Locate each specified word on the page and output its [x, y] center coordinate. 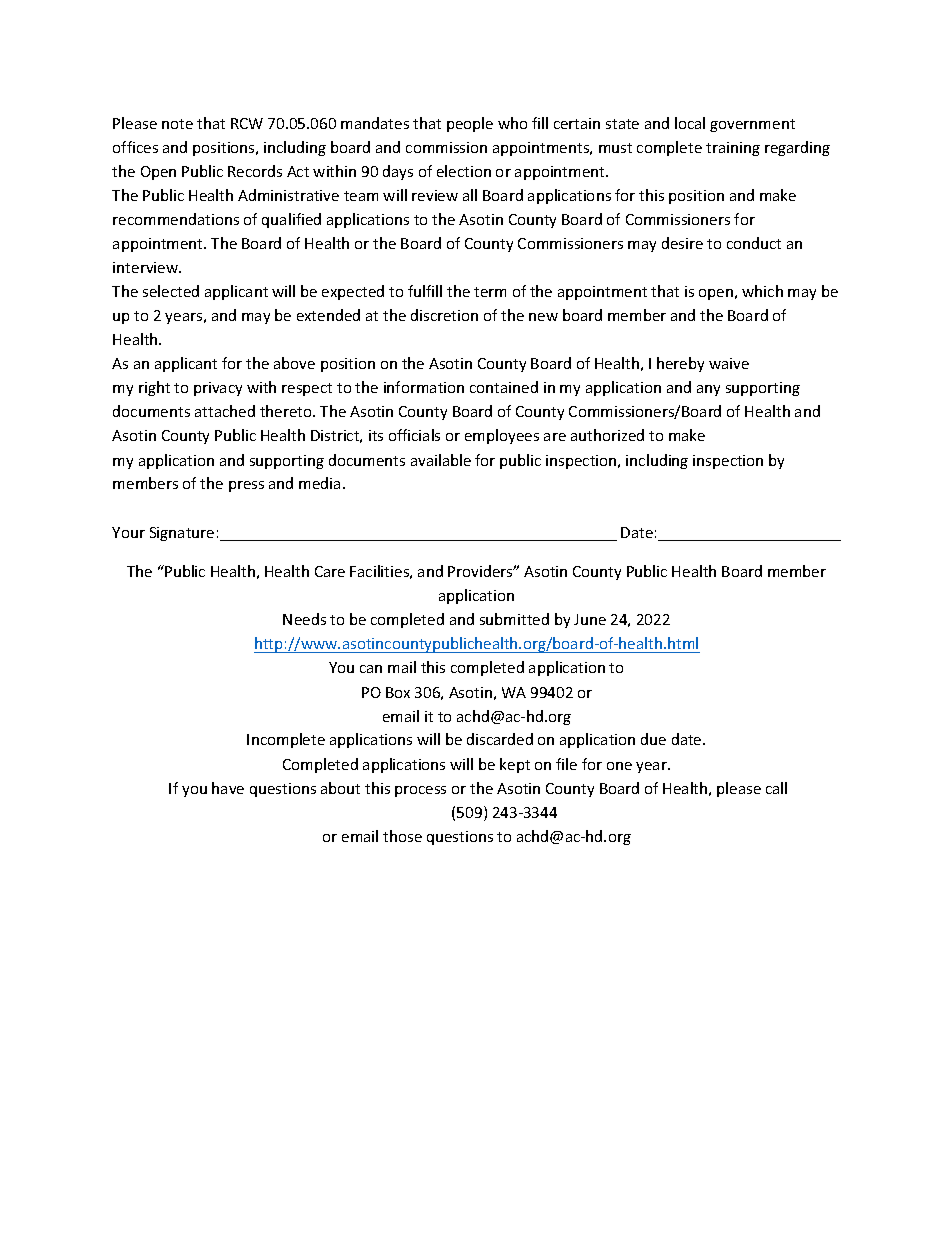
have [228, 788]
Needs [304, 619]
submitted [514, 619]
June [590, 619]
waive [729, 363]
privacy [218, 389]
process [420, 791]
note [177, 124]
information [424, 387]
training [733, 149]
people [470, 124]
